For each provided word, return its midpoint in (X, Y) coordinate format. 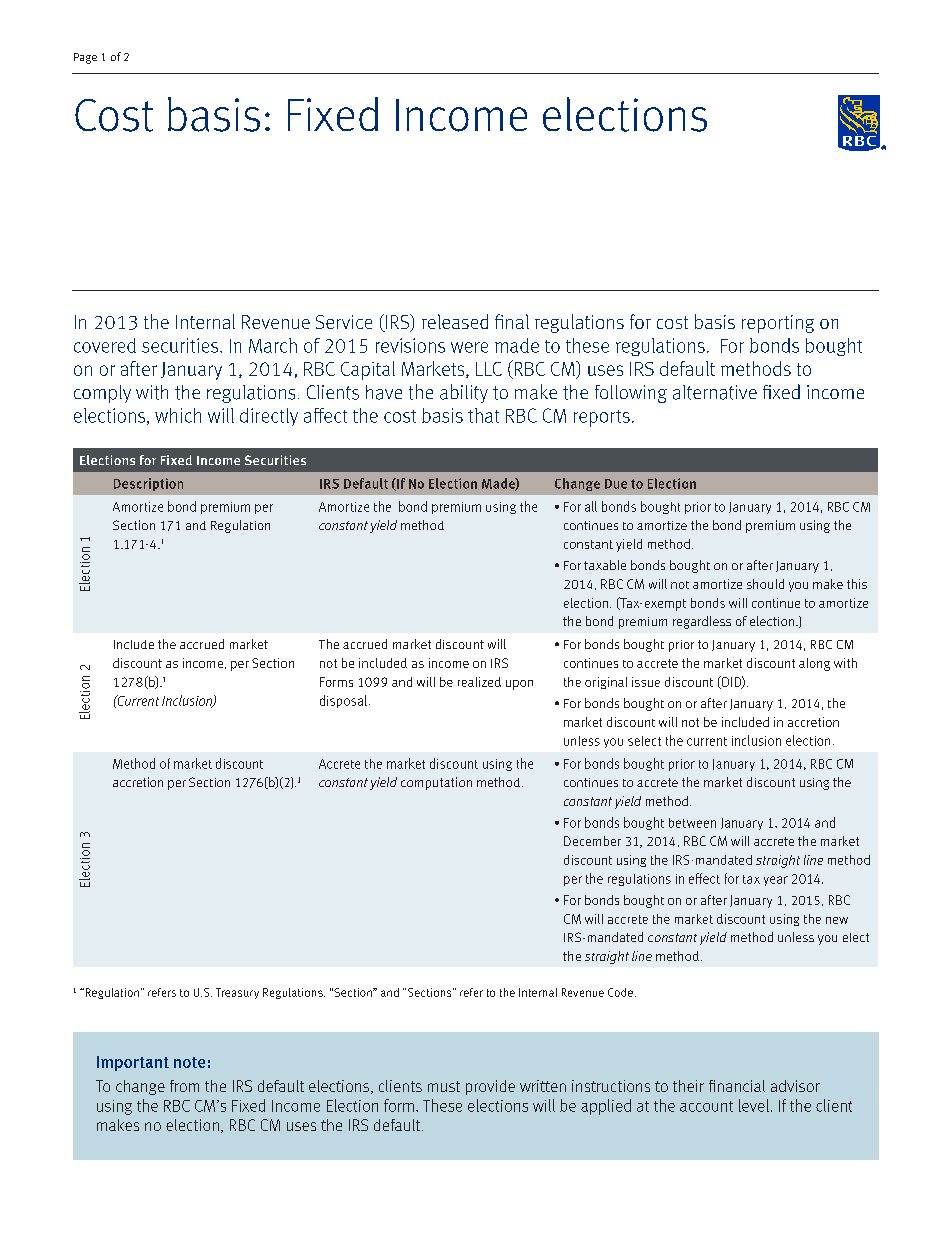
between (692, 823)
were (469, 347)
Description (148, 484)
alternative (715, 392)
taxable (605, 565)
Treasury (237, 993)
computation (436, 783)
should (765, 584)
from (184, 1086)
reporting (778, 324)
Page (85, 58)
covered (105, 345)
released (455, 321)
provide (490, 1087)
